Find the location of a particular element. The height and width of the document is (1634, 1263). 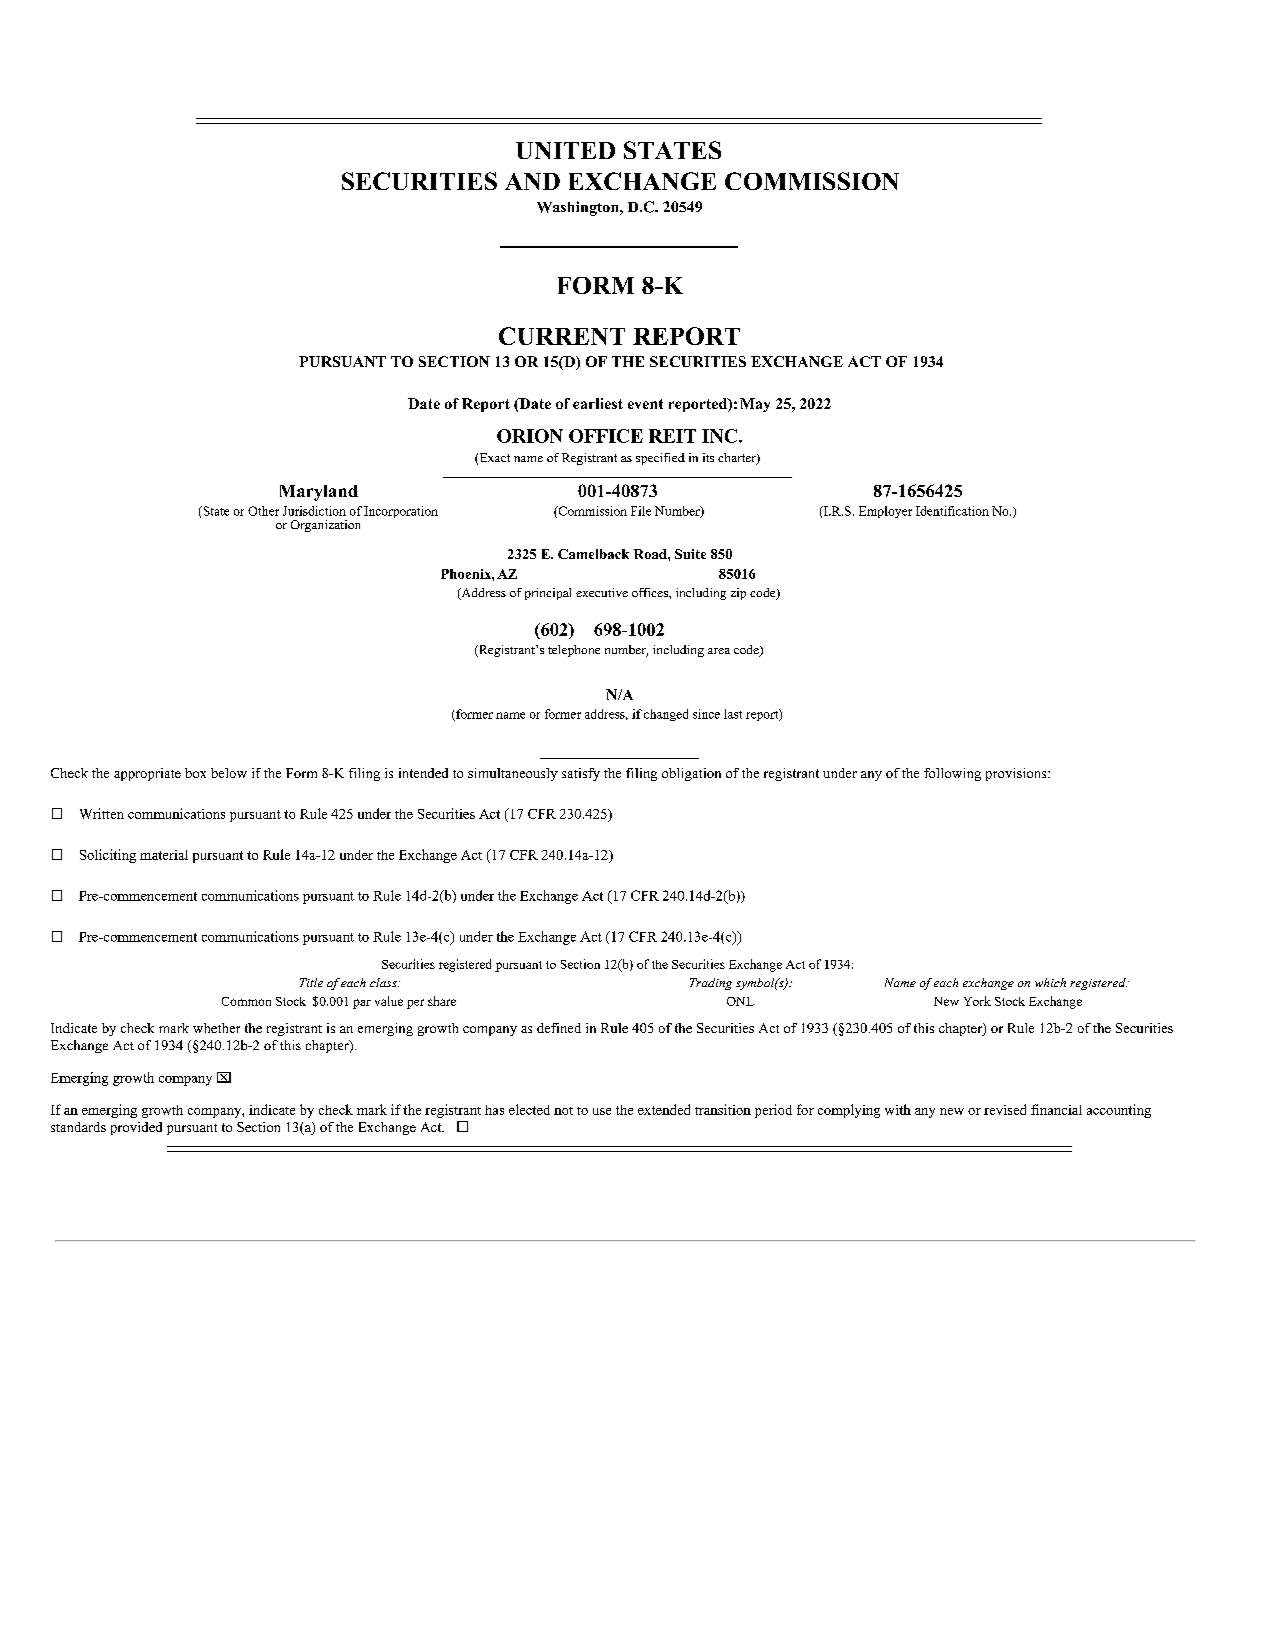

telephone is located at coordinates (574, 651).
